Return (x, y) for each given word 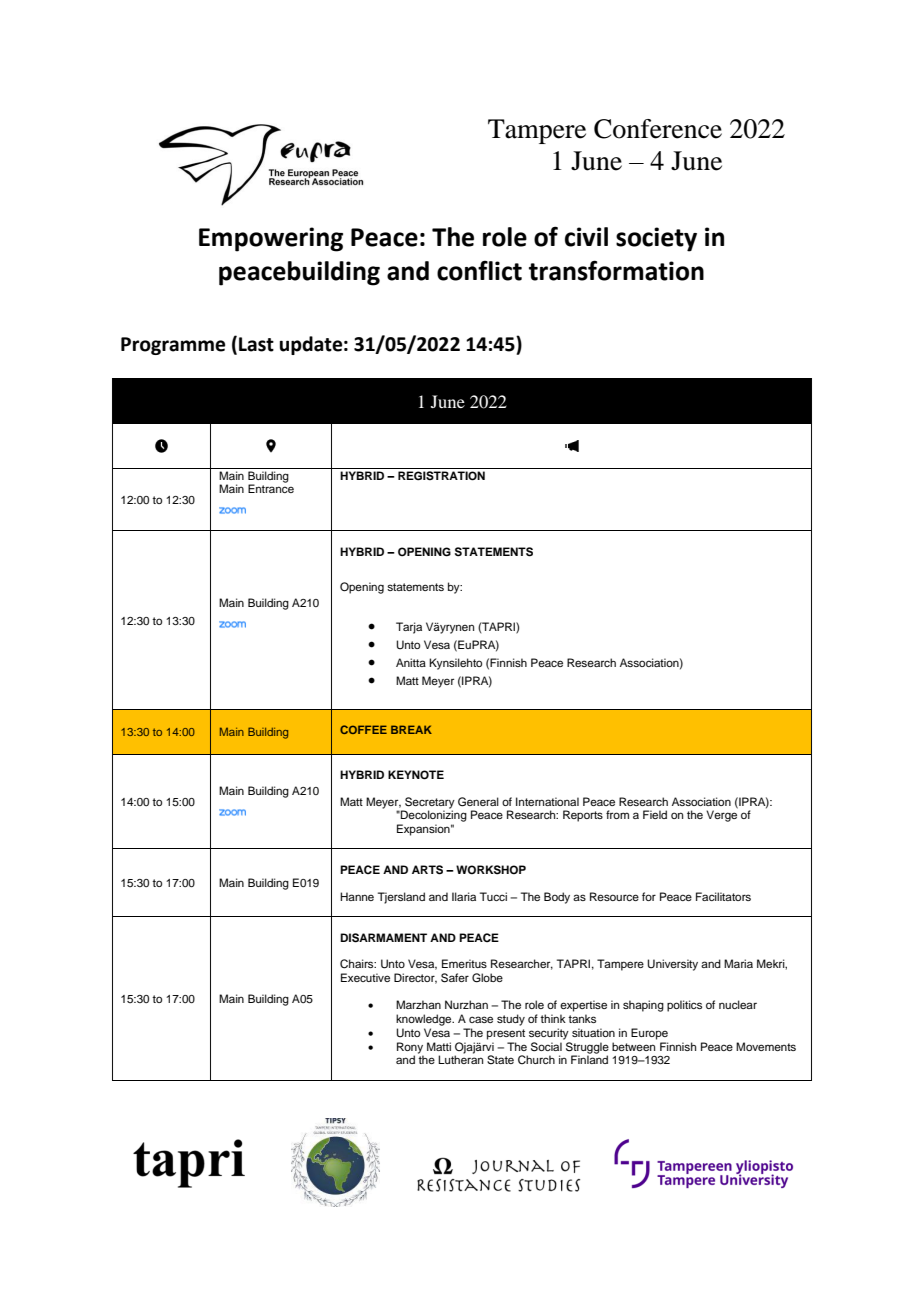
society (656, 239)
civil (586, 237)
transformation (616, 270)
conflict (479, 270)
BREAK (411, 729)
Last (256, 344)
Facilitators (723, 896)
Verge (722, 815)
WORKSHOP (491, 870)
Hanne (357, 896)
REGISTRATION (441, 476)
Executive (365, 977)
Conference (658, 129)
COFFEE (363, 729)
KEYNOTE (416, 775)
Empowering (271, 239)
